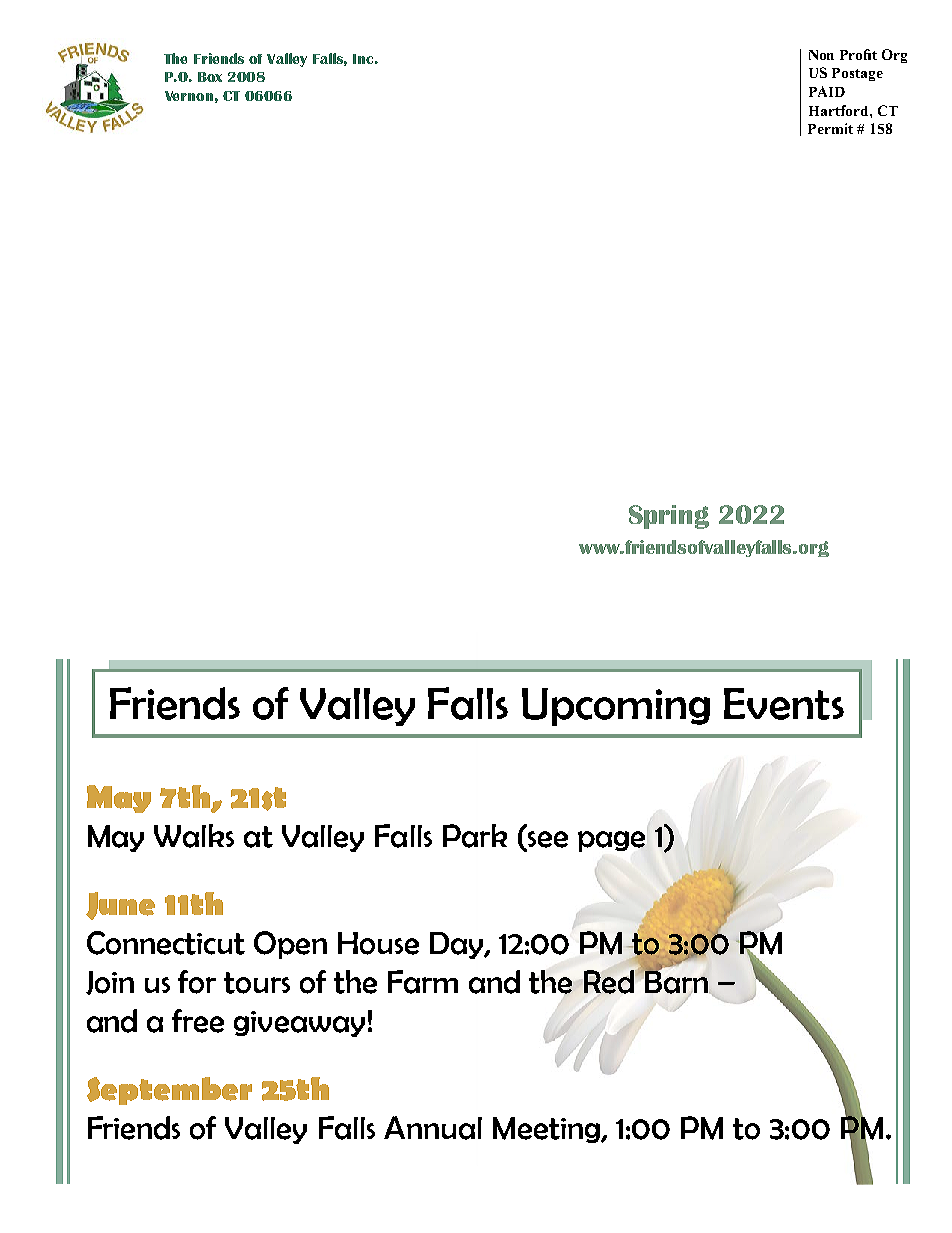 The height and width of the screenshot is (1233, 952). Describe the element at coordinates (169, 1091) in the screenshot. I see `September` at that location.
